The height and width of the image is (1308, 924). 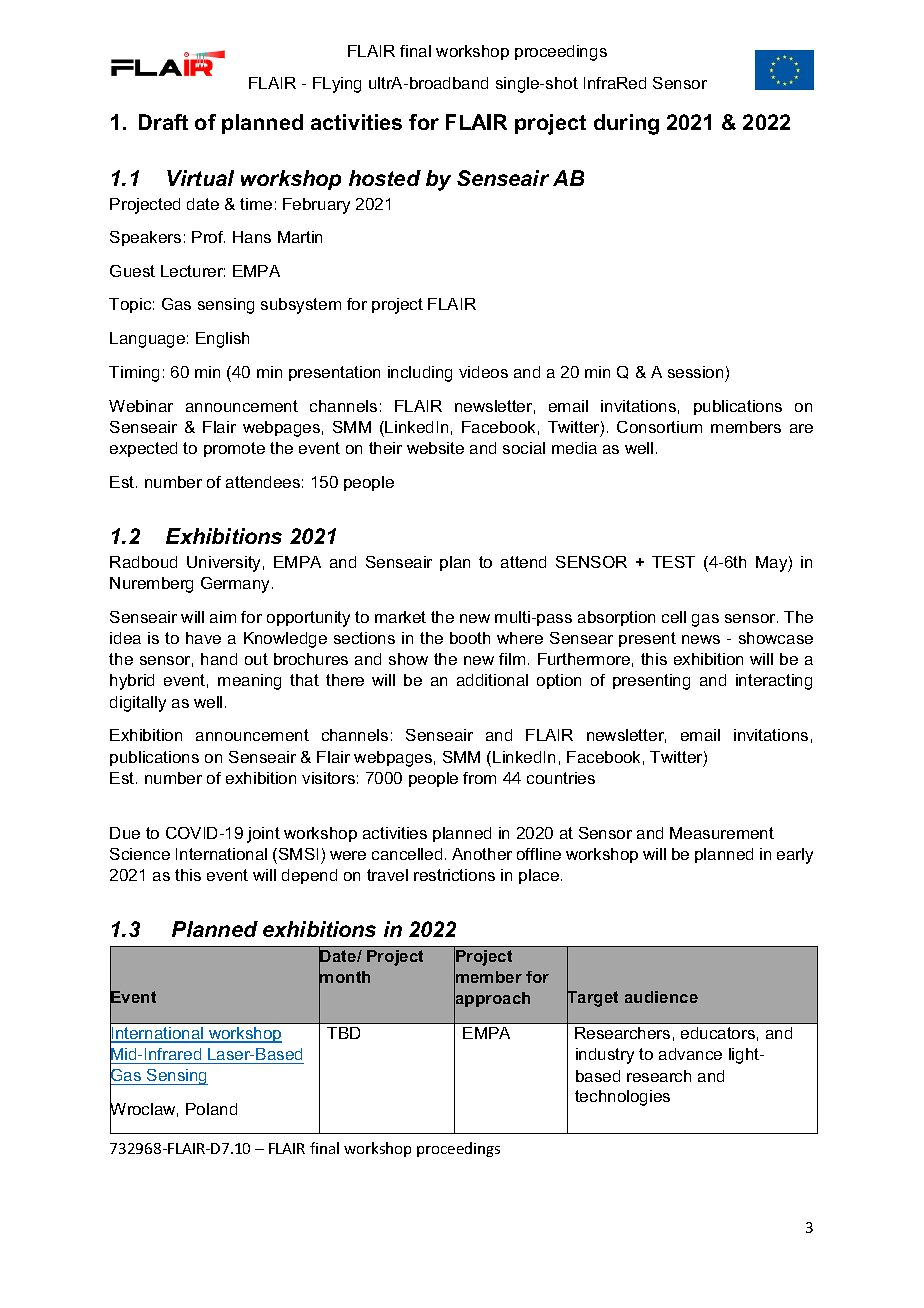 I want to click on website, so click(x=435, y=448).
